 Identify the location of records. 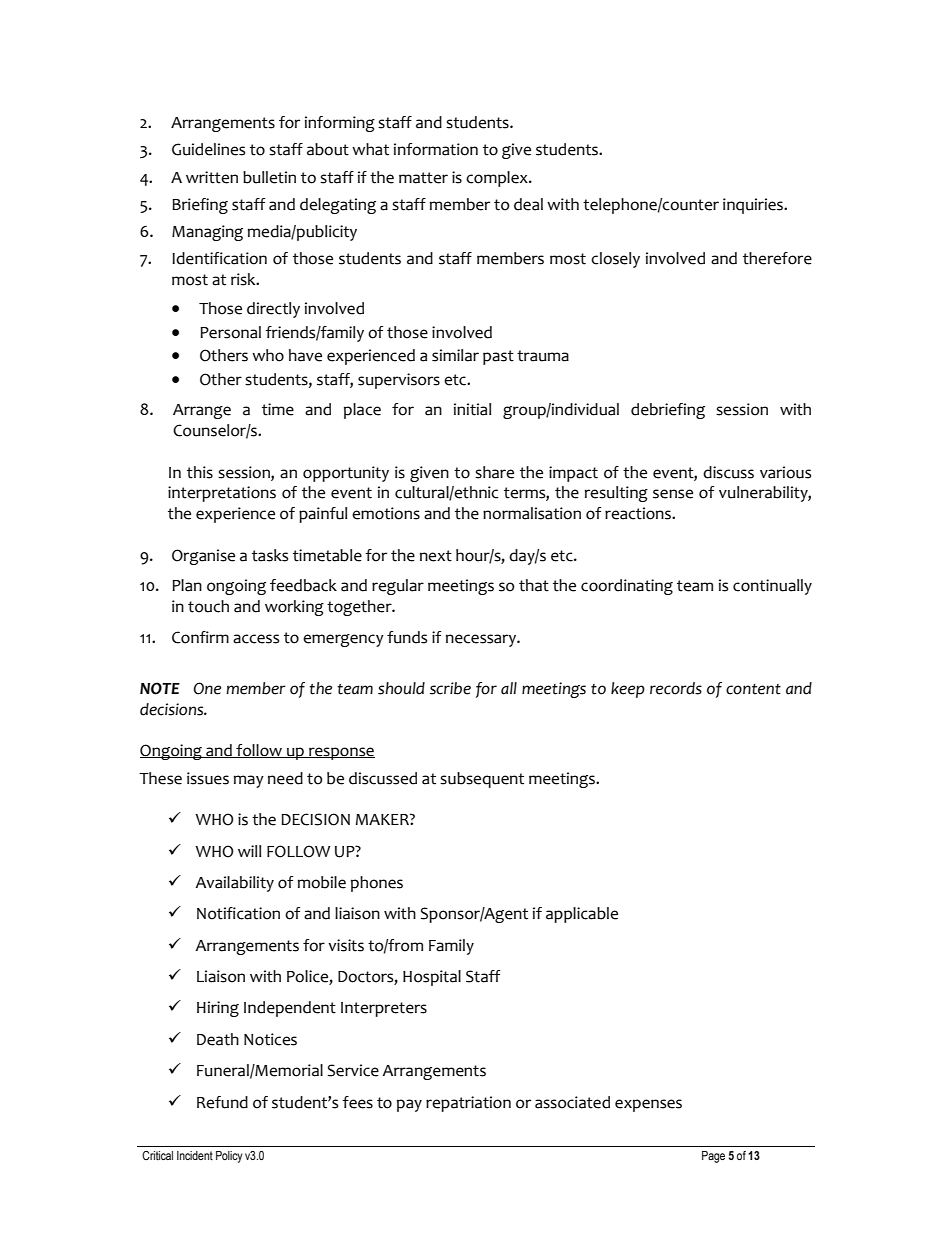
(676, 688).
